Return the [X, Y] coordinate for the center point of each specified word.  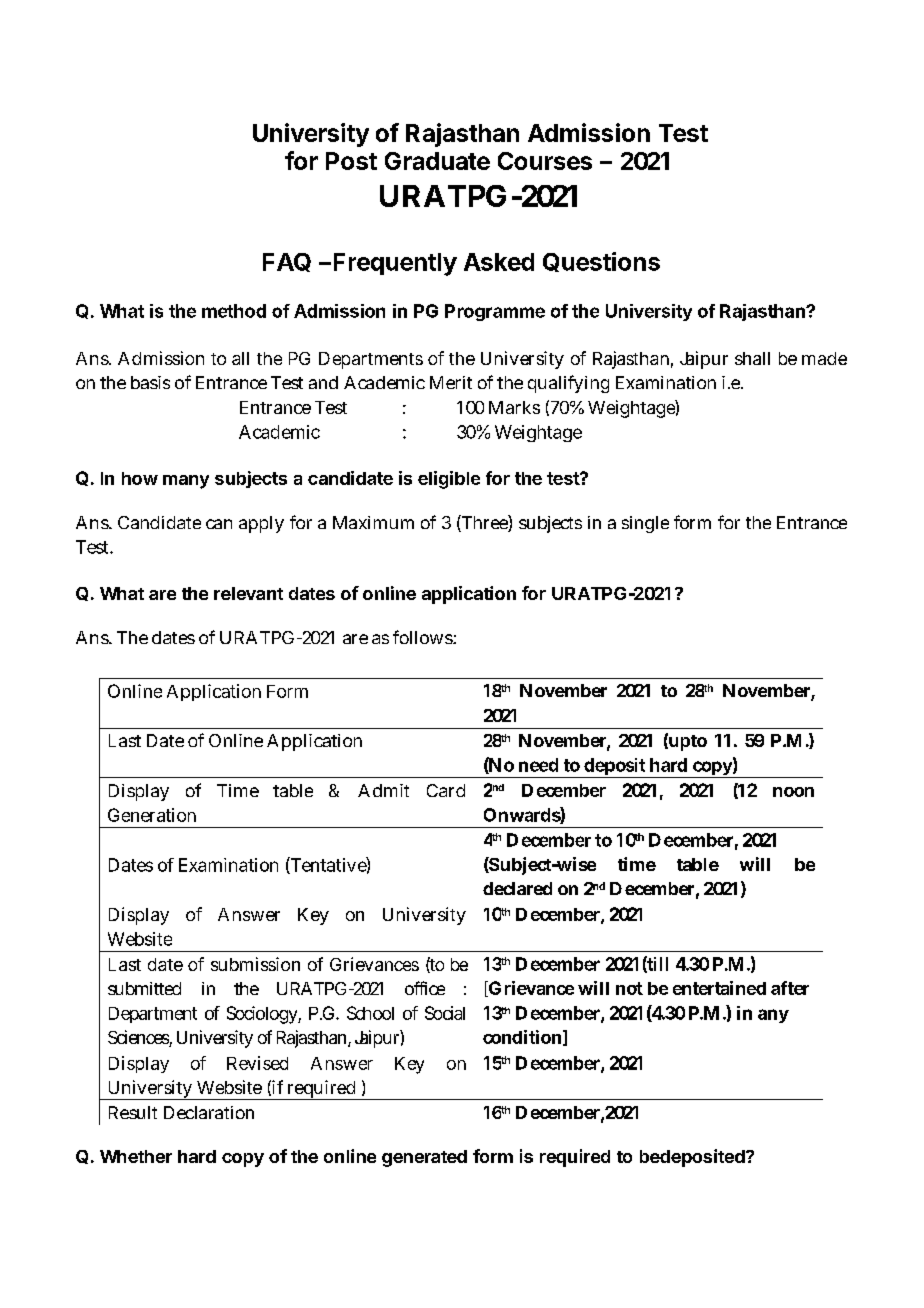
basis [150, 382]
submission [255, 964]
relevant [248, 593]
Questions [601, 262]
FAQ [287, 262]
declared [517, 888]
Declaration [209, 1112]
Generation [152, 815]
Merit [451, 382]
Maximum [373, 522]
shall [752, 358]
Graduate [437, 161]
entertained [719, 988]
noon [793, 792]
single [645, 524]
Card [446, 790]
